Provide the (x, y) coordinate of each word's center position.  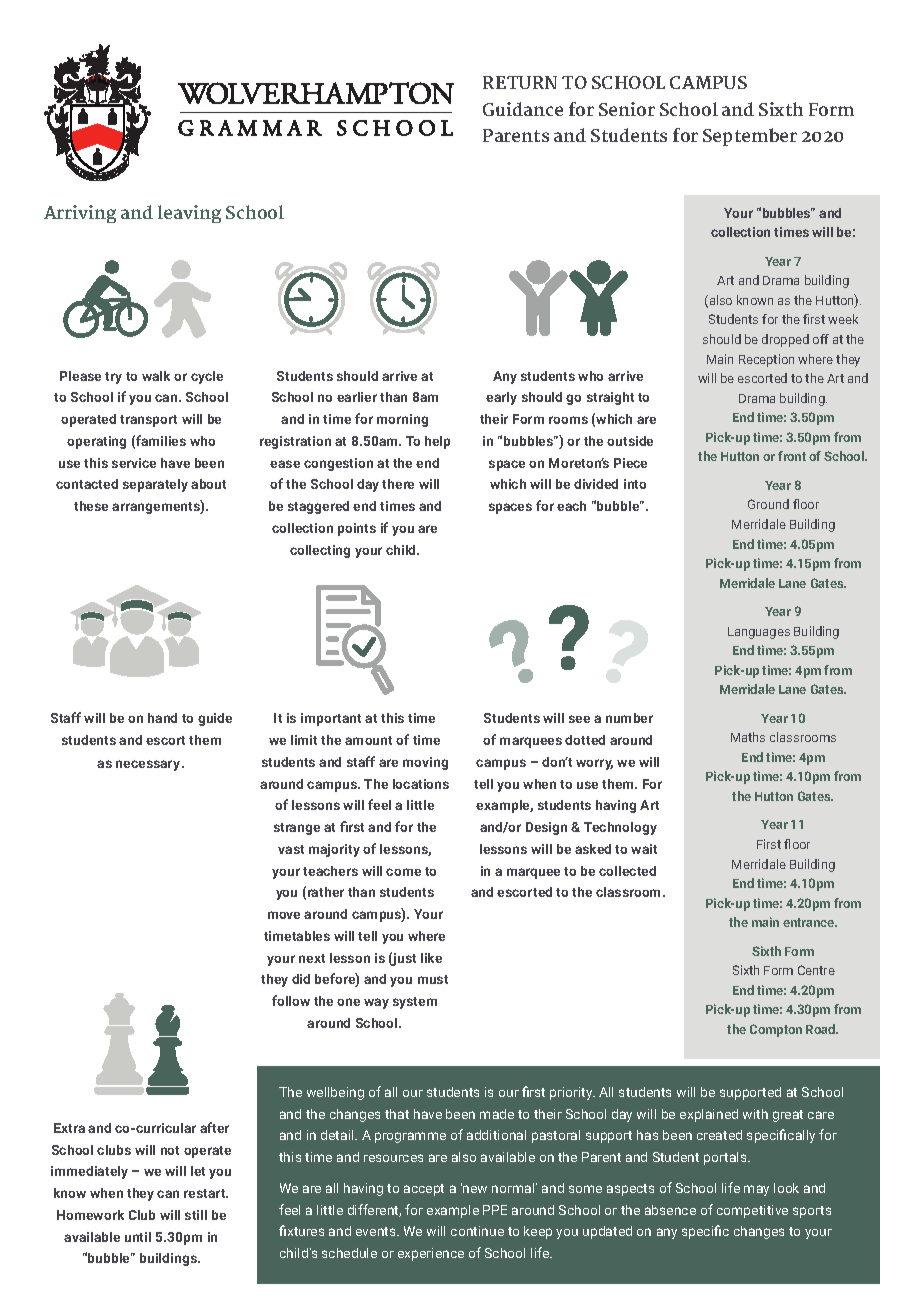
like (431, 958)
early (501, 398)
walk (156, 376)
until (138, 1237)
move (284, 915)
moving (425, 763)
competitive (752, 1211)
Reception (766, 360)
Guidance (523, 109)
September (750, 137)
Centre (816, 970)
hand (162, 718)
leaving (189, 214)
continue (477, 1231)
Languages (759, 633)
